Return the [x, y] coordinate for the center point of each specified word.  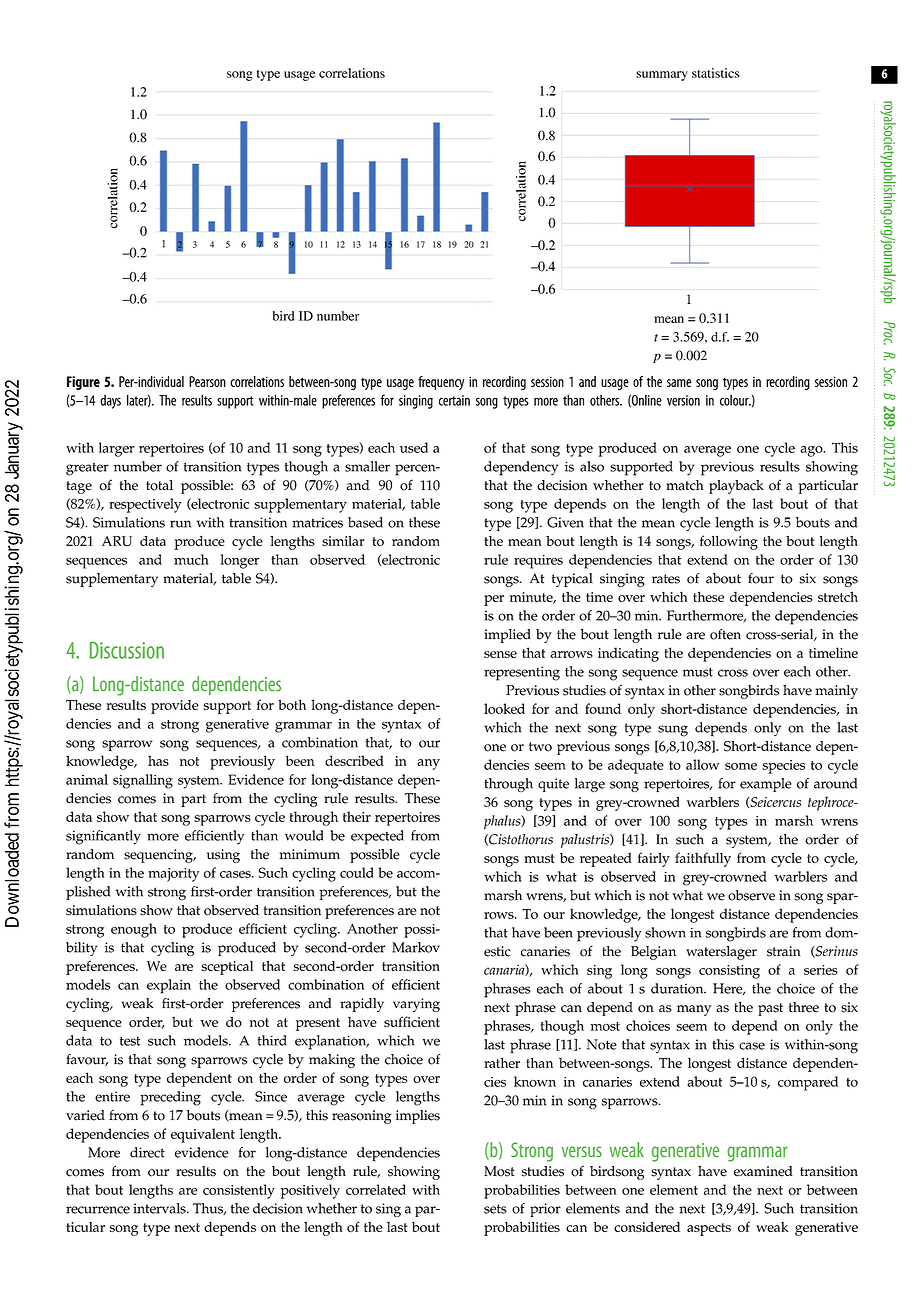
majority [173, 875]
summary [662, 76]
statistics [716, 73]
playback [736, 487]
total [159, 485]
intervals [160, 1208]
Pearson [207, 381]
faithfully [703, 859]
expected [377, 837]
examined [763, 1171]
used [414, 447]
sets [495, 1209]
